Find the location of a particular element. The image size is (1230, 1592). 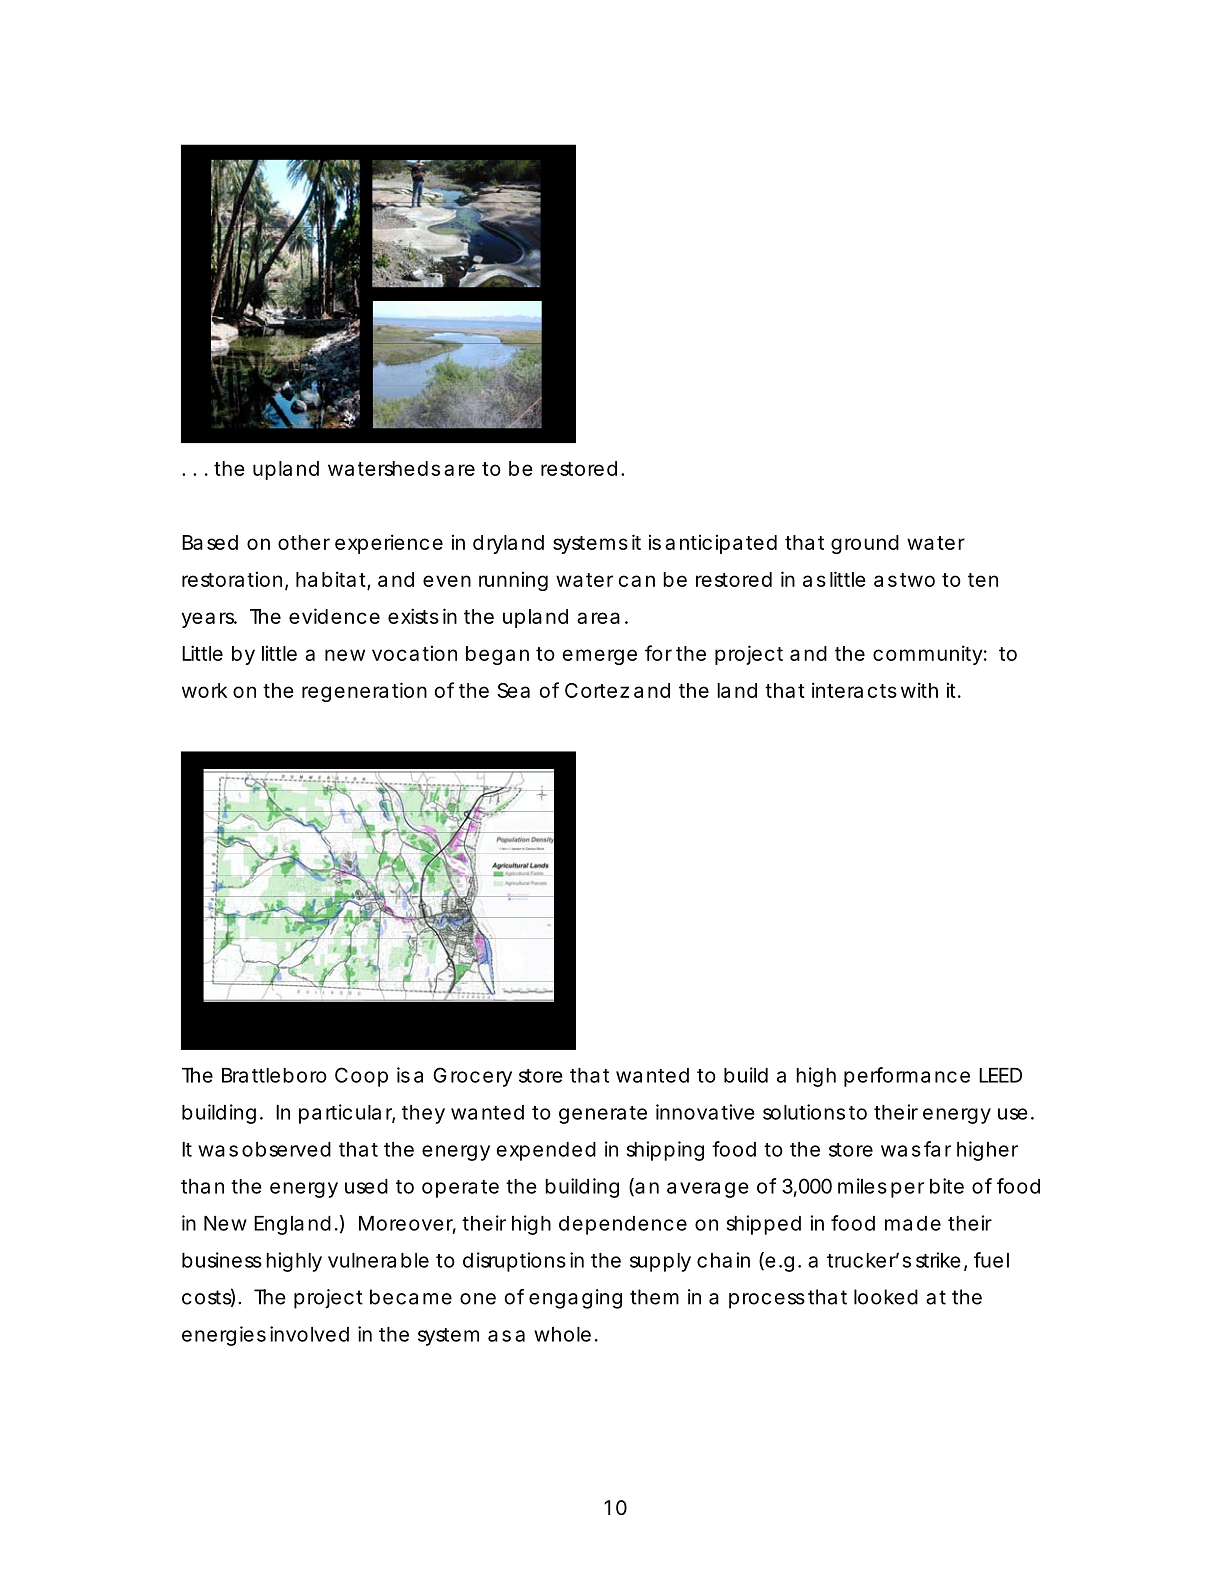

involved is located at coordinates (309, 1334).
